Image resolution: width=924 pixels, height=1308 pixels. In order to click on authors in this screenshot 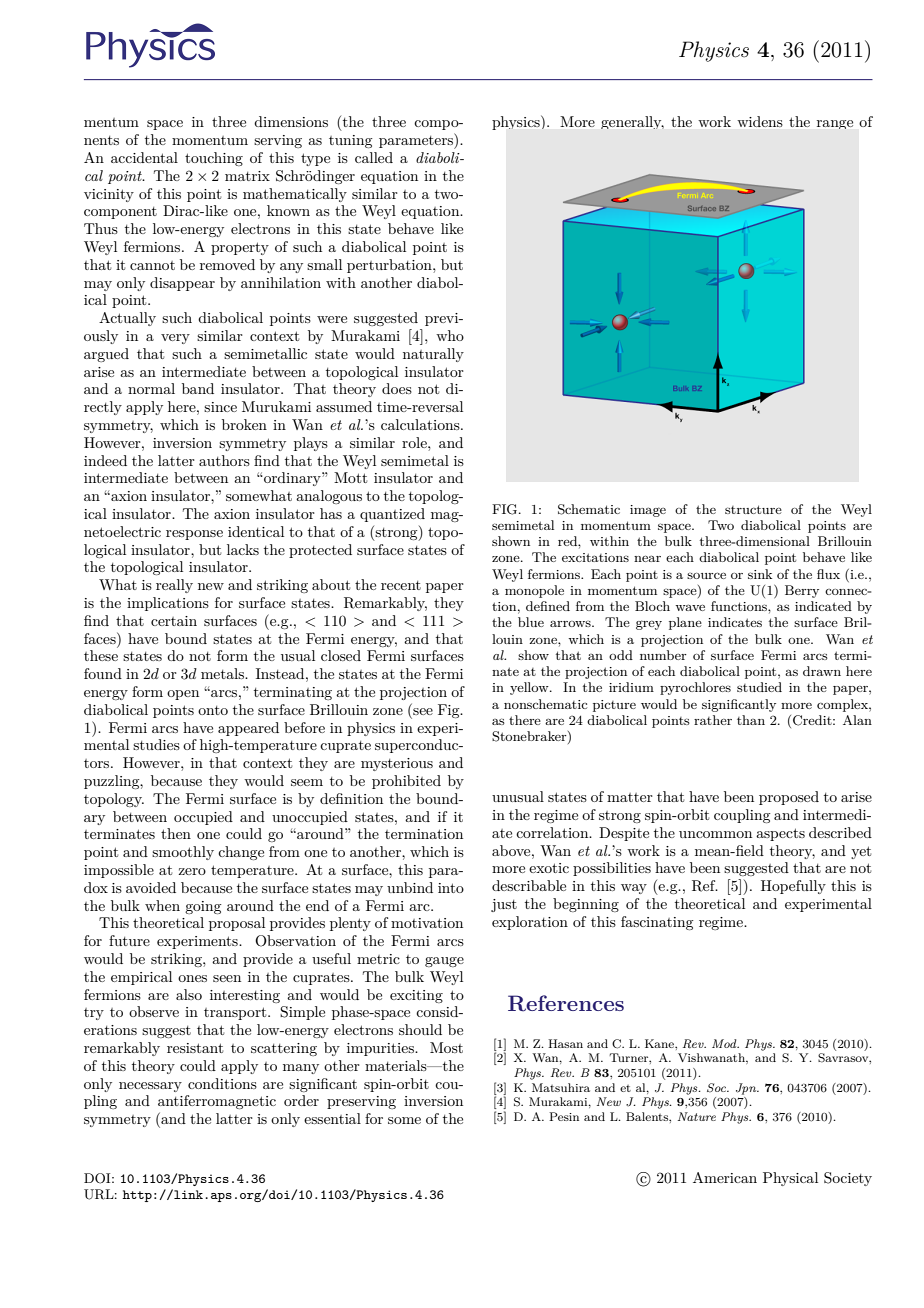, I will do `click(224, 460)`.
